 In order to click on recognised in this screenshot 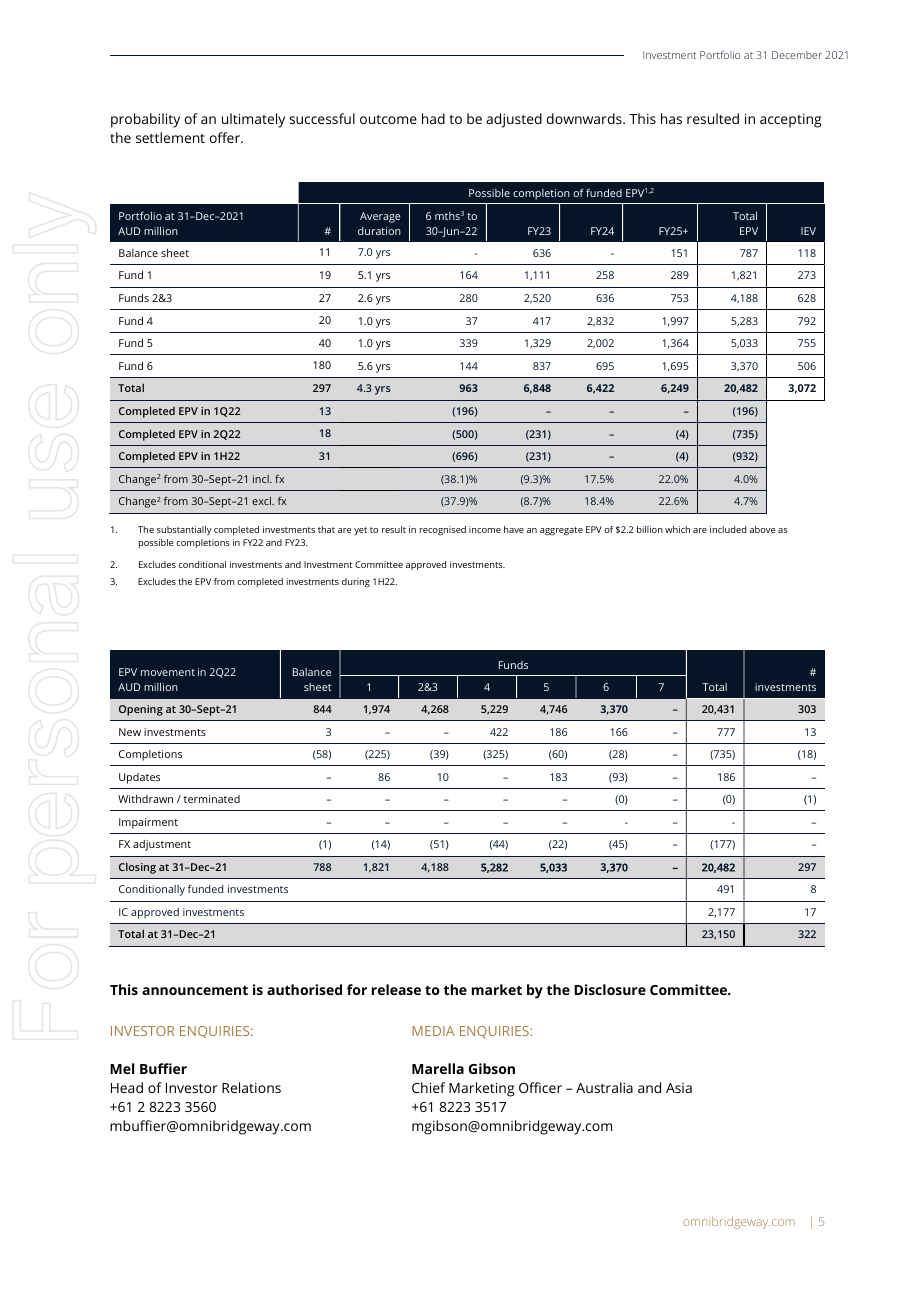, I will do `click(443, 531)`.
